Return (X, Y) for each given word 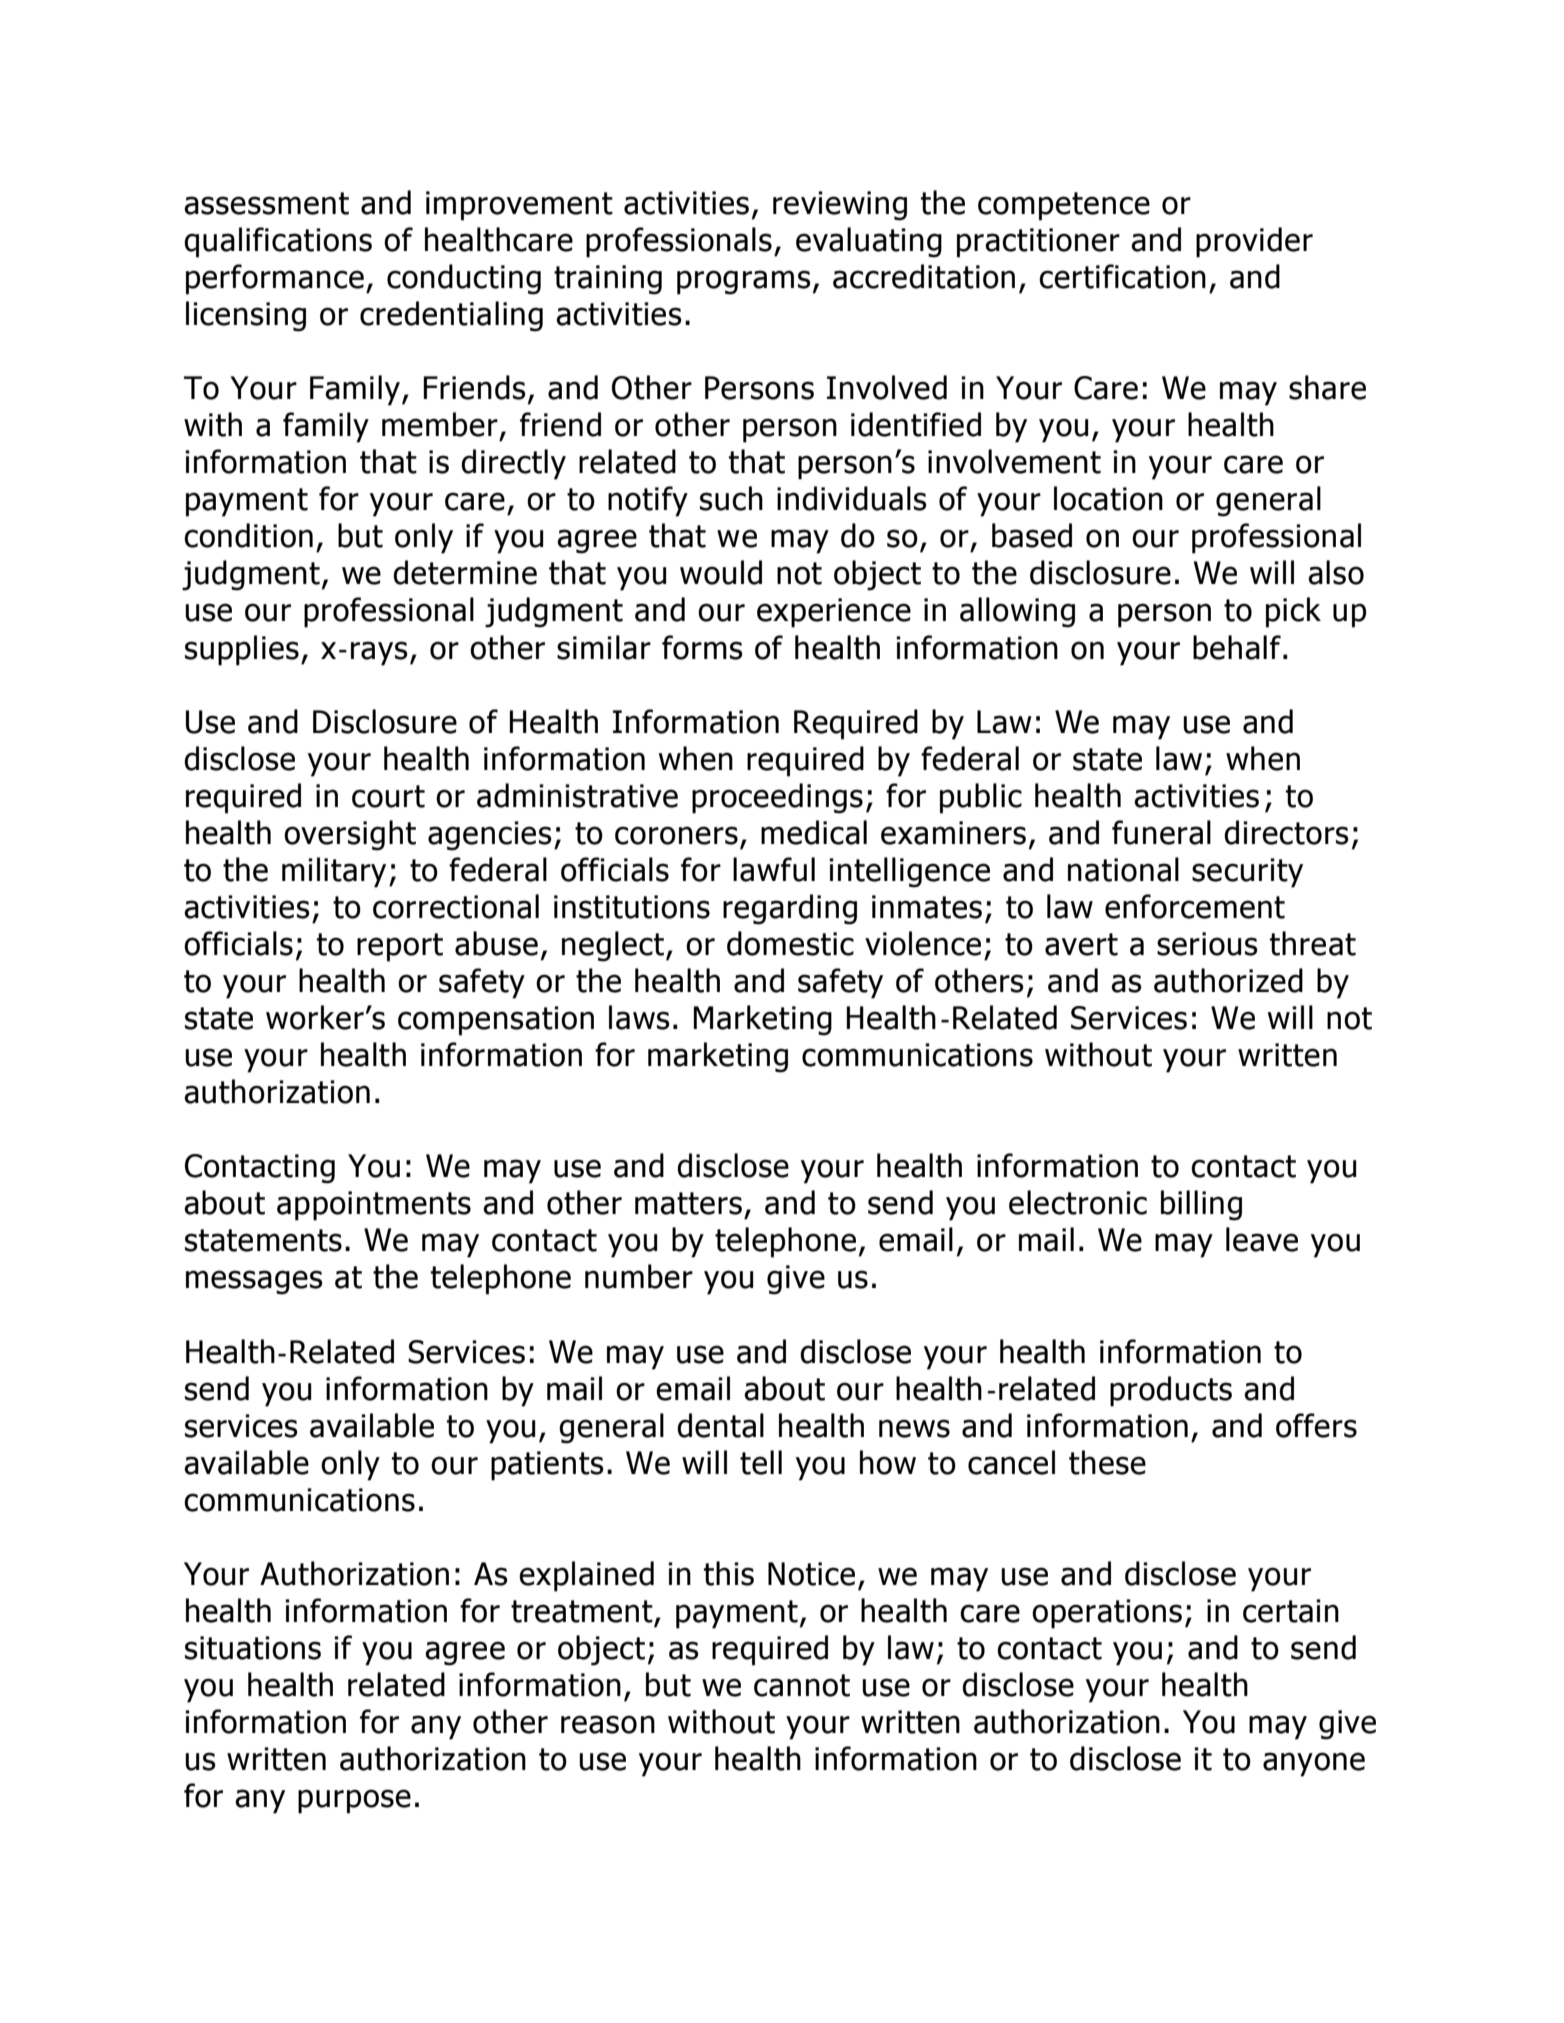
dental (720, 1425)
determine (465, 572)
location (1108, 498)
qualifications (278, 242)
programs (744, 282)
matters (688, 1203)
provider (1254, 242)
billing (1201, 1205)
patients (547, 1466)
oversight (350, 835)
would (721, 572)
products (1171, 1391)
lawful (774, 869)
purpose (354, 1801)
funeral (1161, 832)
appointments (374, 1206)
